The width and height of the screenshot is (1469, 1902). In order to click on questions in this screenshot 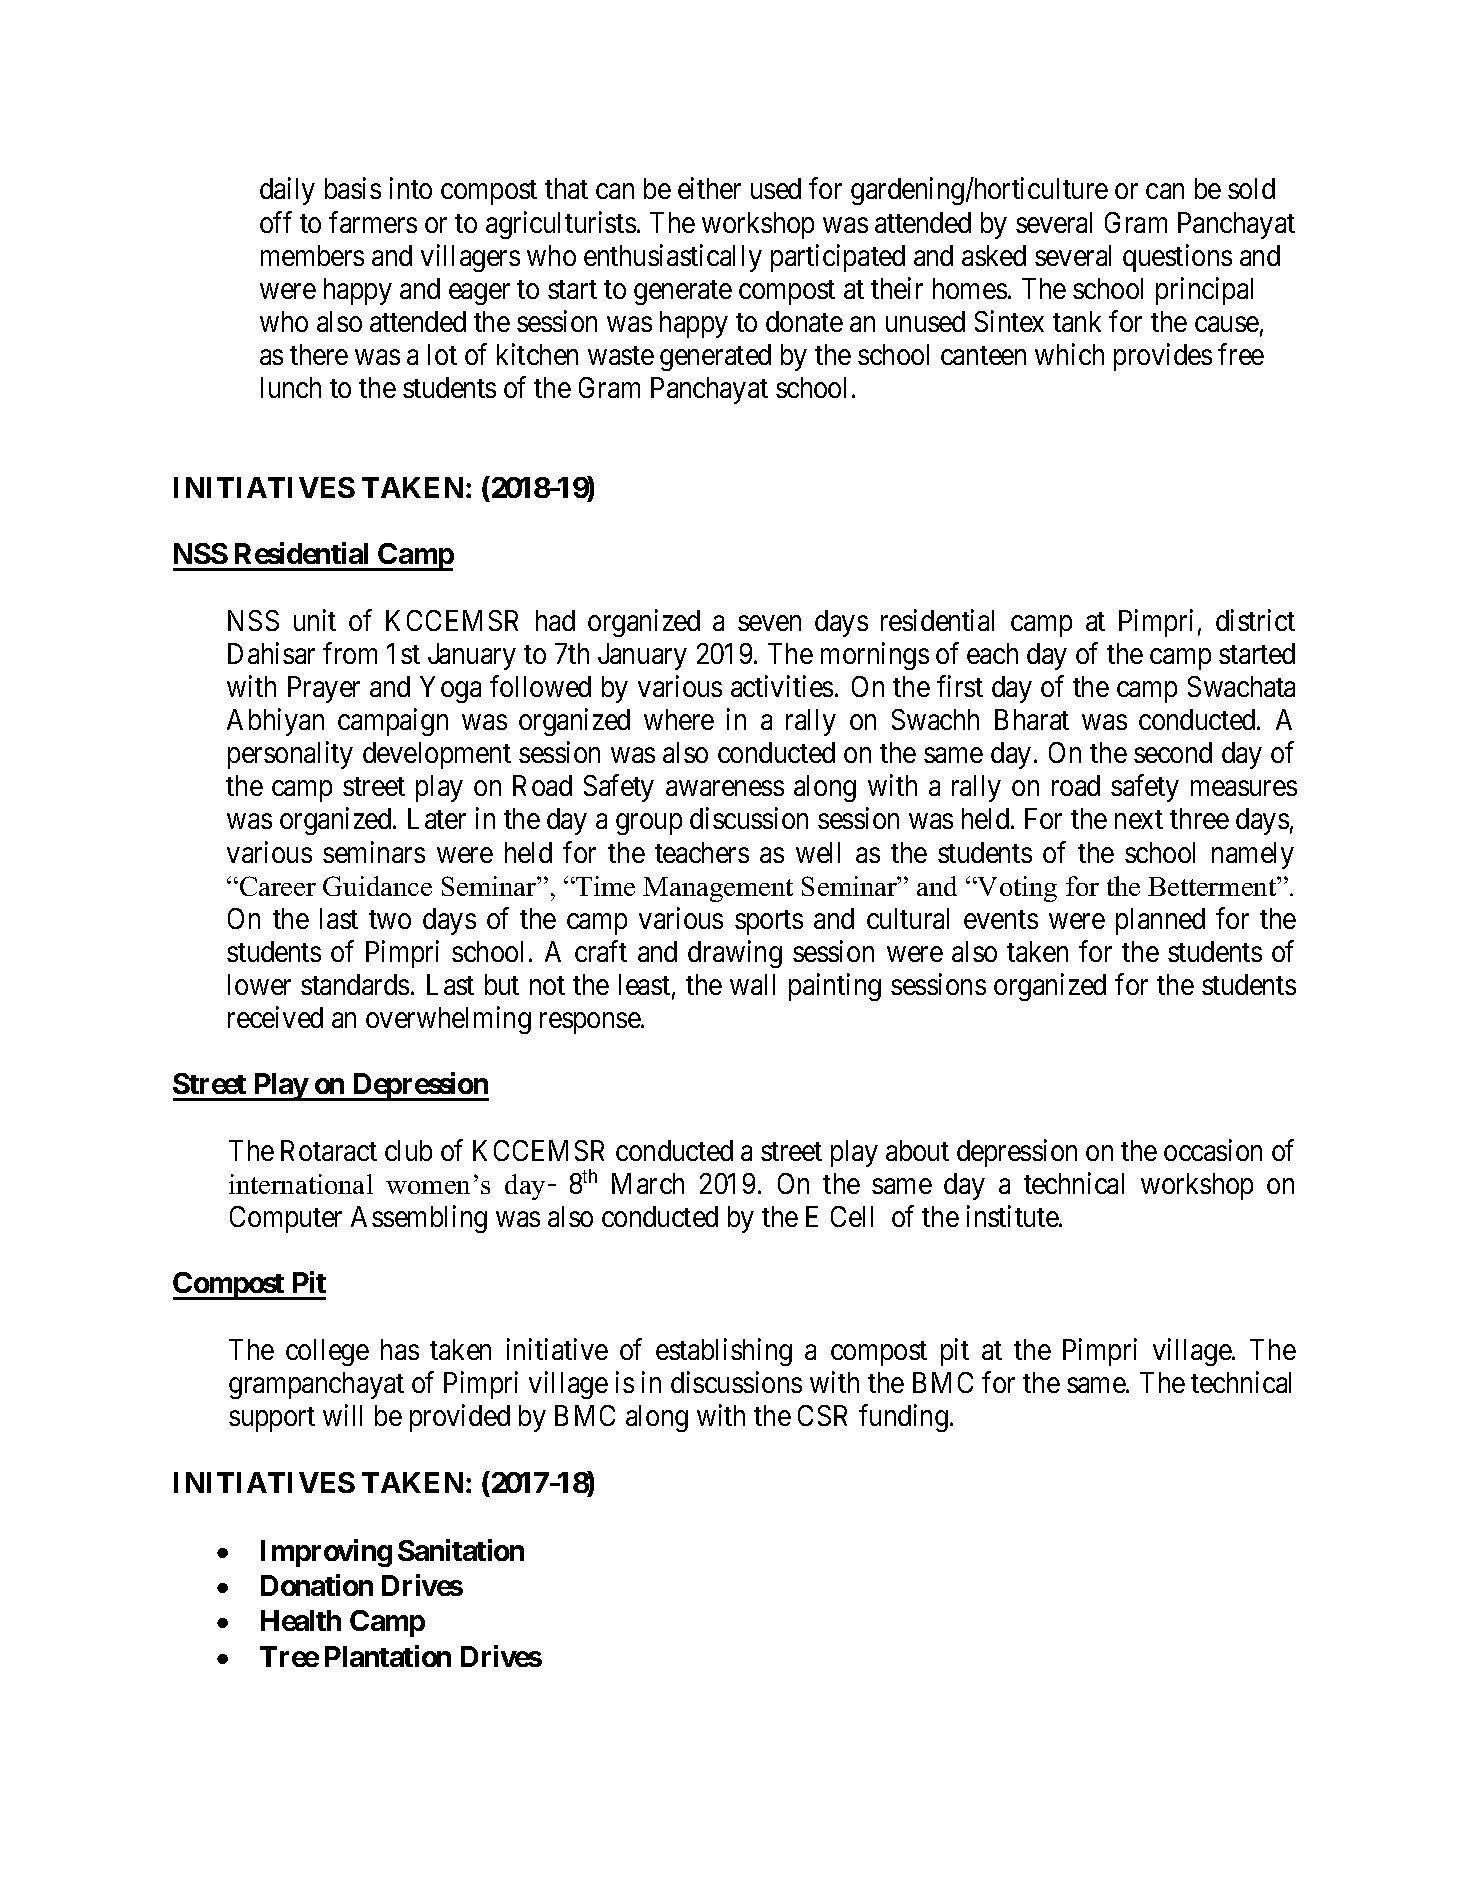, I will do `click(1177, 258)`.
